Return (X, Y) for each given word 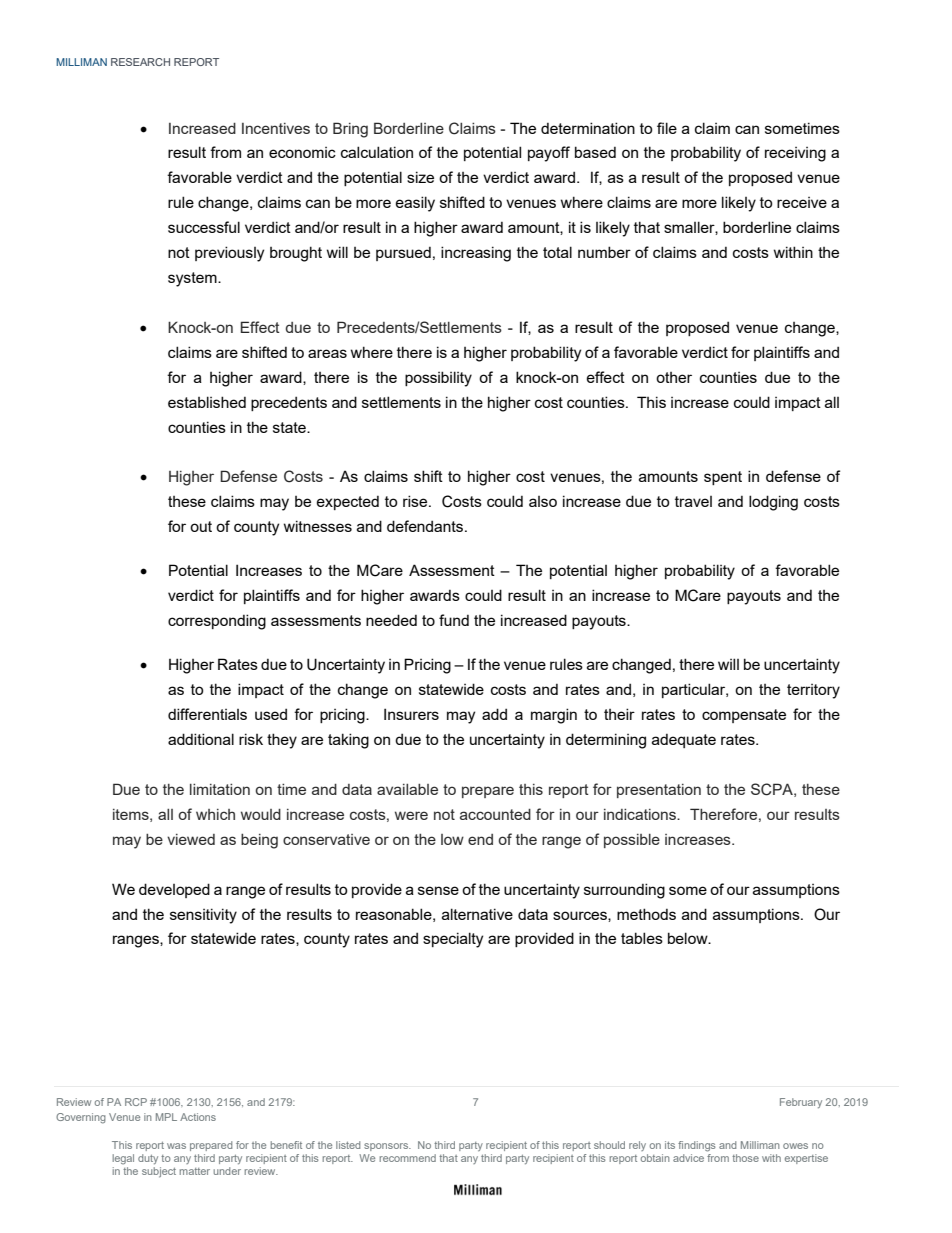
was (176, 1146)
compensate (744, 716)
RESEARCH (140, 62)
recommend (407, 1158)
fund (454, 620)
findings (697, 1146)
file (667, 128)
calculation (377, 152)
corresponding (217, 622)
